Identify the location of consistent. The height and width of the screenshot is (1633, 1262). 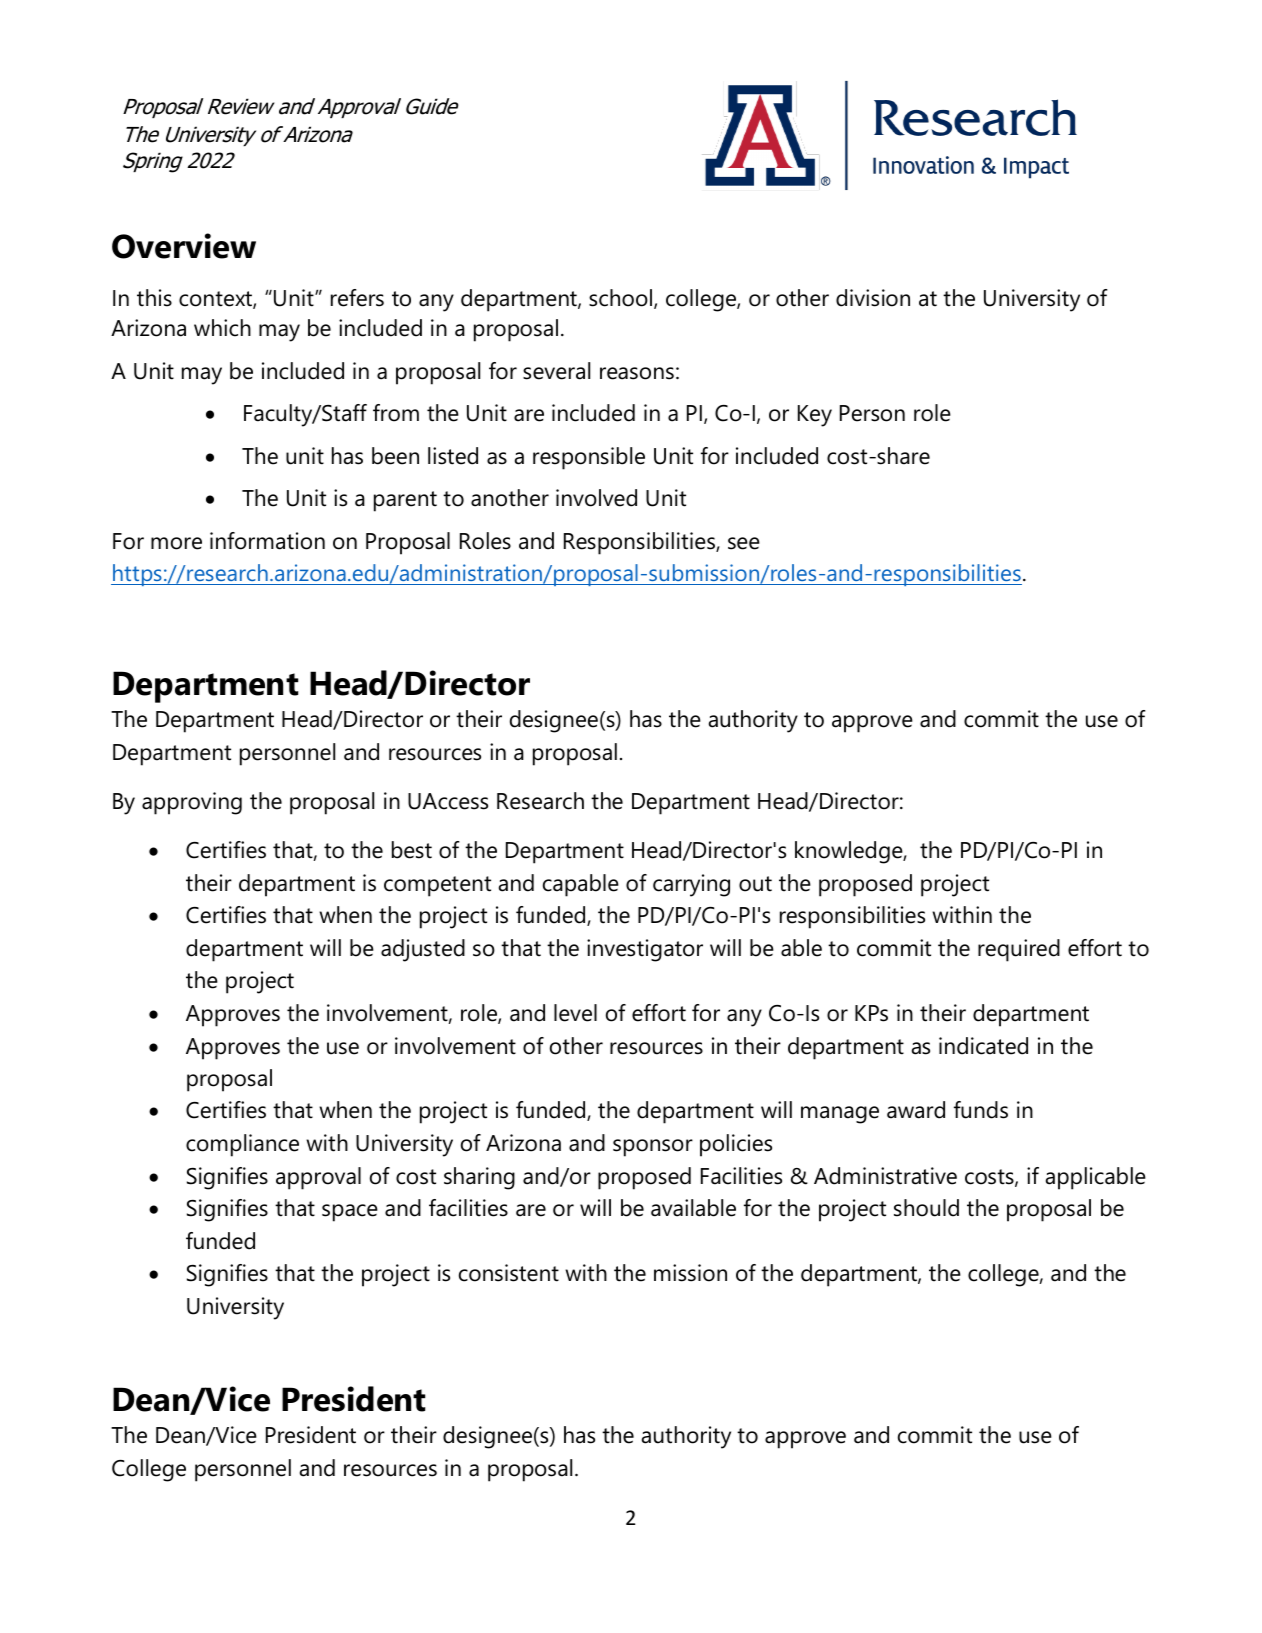
(509, 1273).
